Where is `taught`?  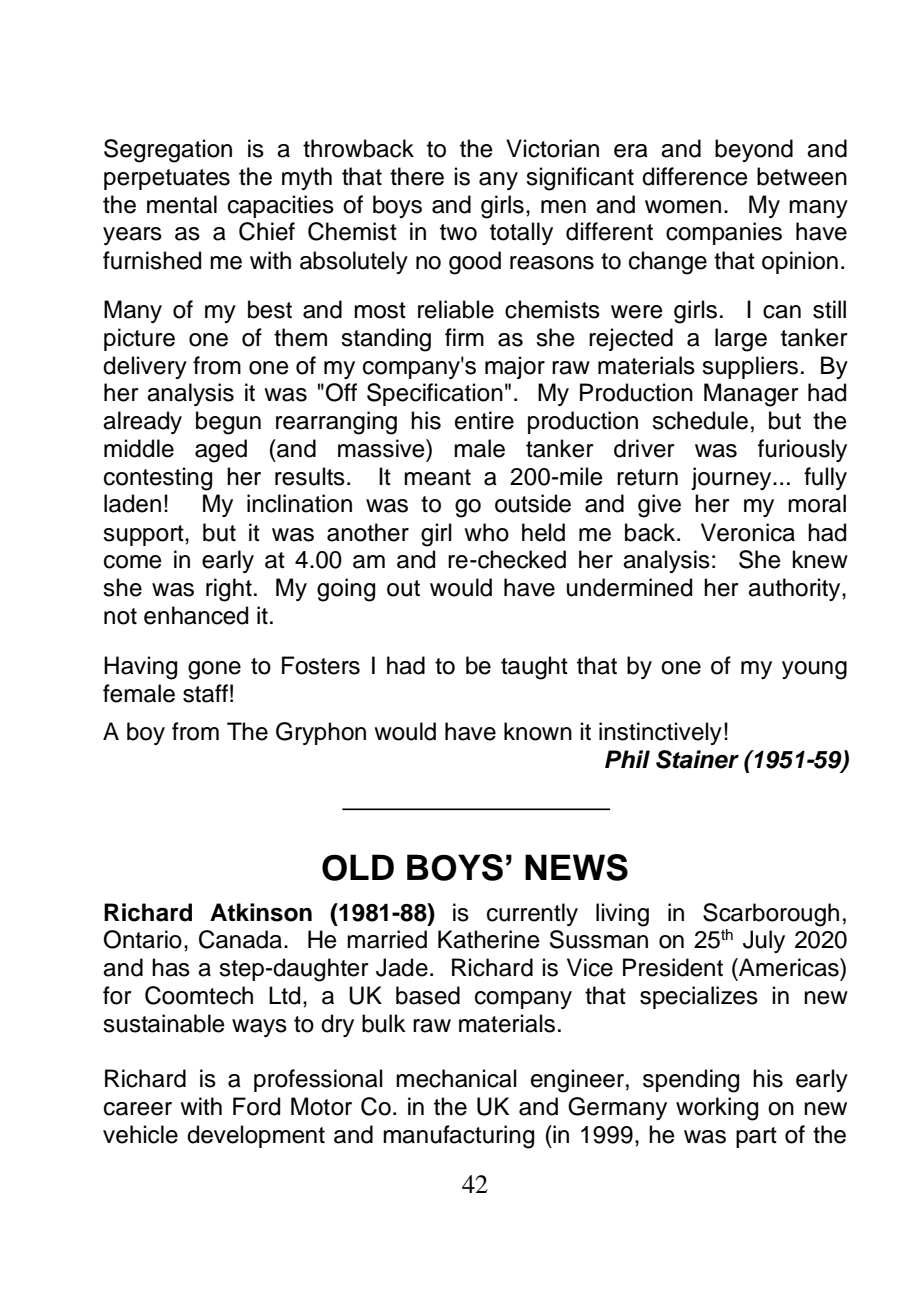 taught is located at coordinates (534, 668).
